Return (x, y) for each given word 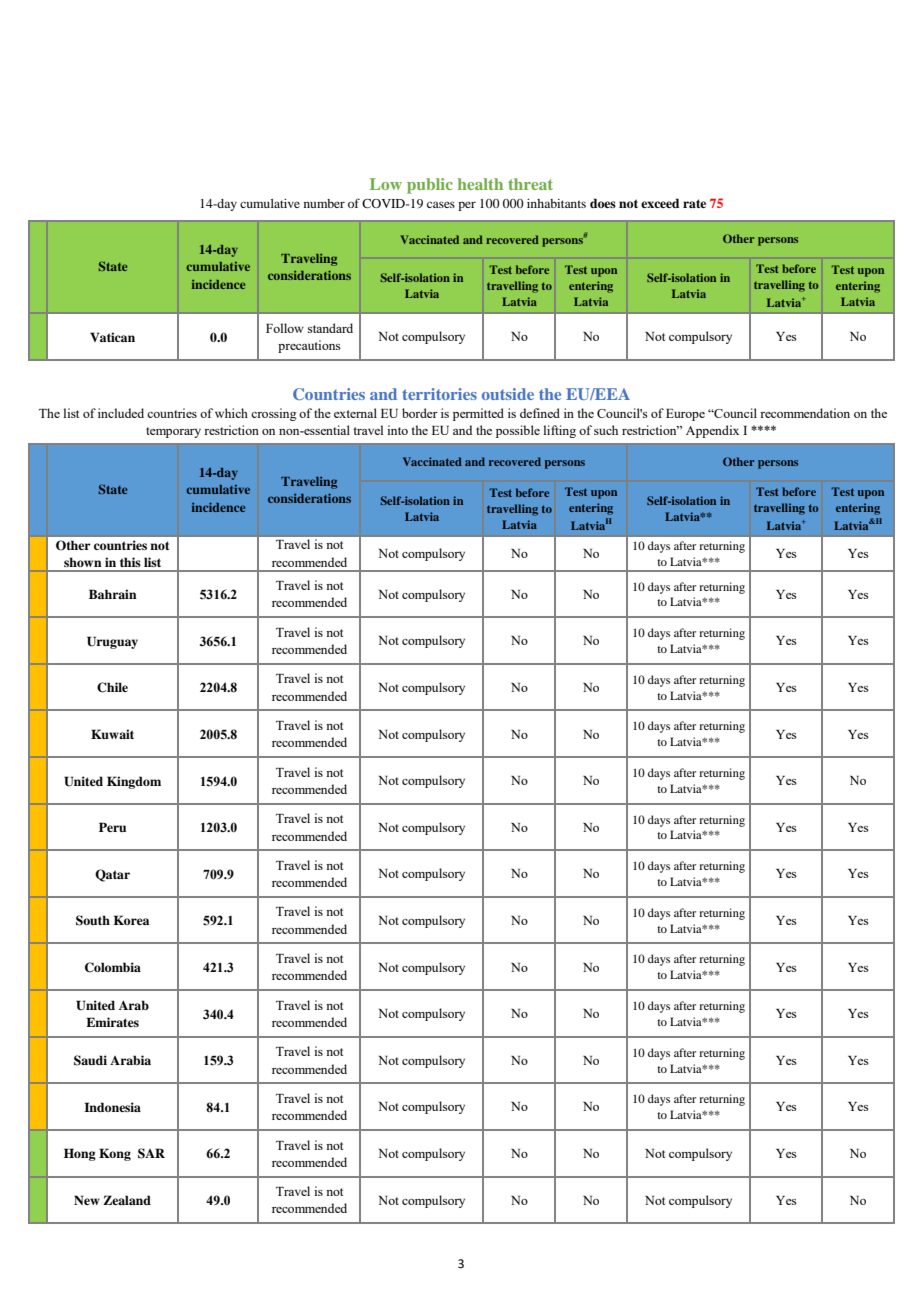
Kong (115, 1154)
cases (441, 204)
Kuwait (112, 734)
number (324, 203)
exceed (660, 203)
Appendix (712, 431)
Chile (112, 687)
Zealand (127, 1200)
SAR (151, 1153)
